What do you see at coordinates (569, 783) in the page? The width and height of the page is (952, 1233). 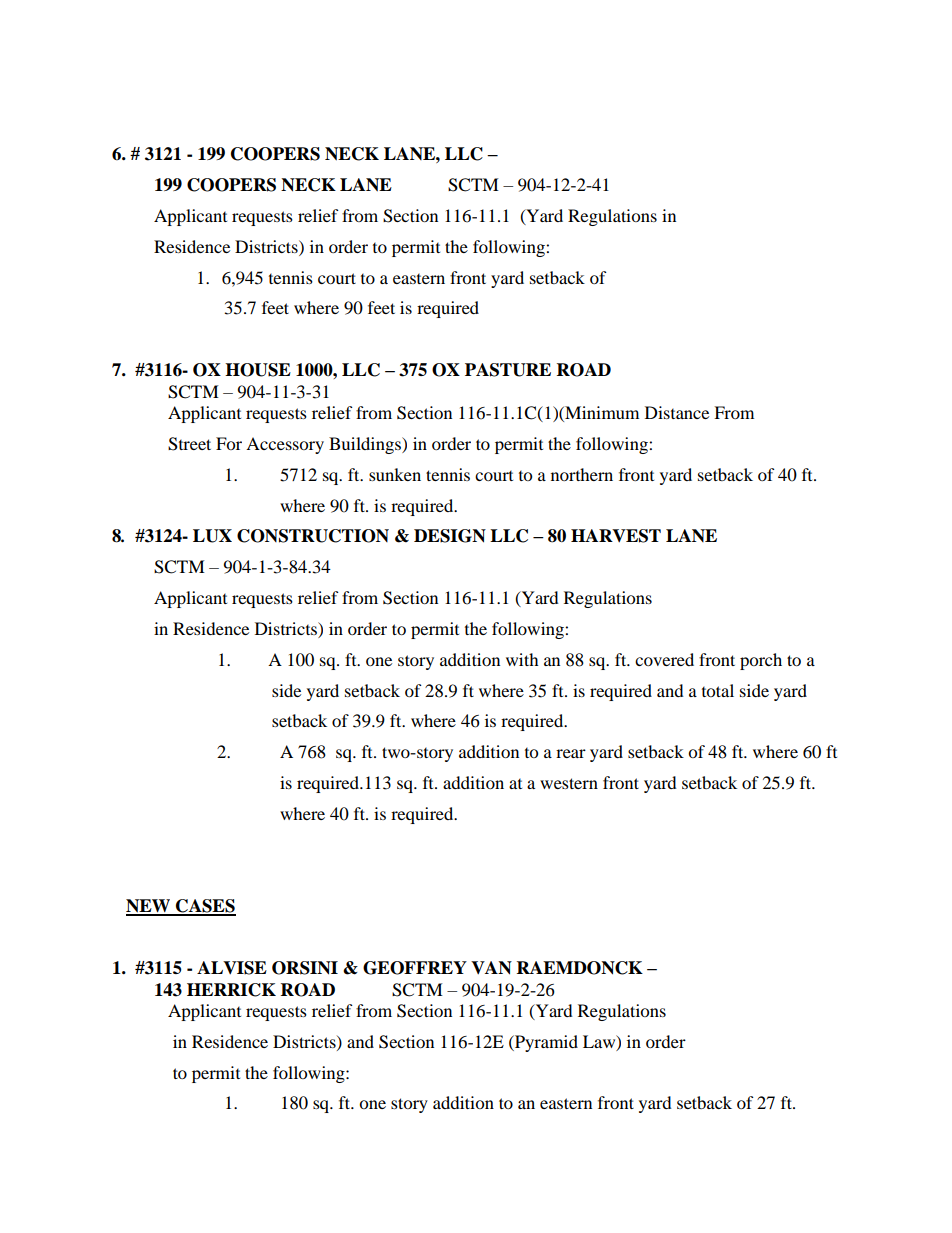 I see `western` at bounding box center [569, 783].
